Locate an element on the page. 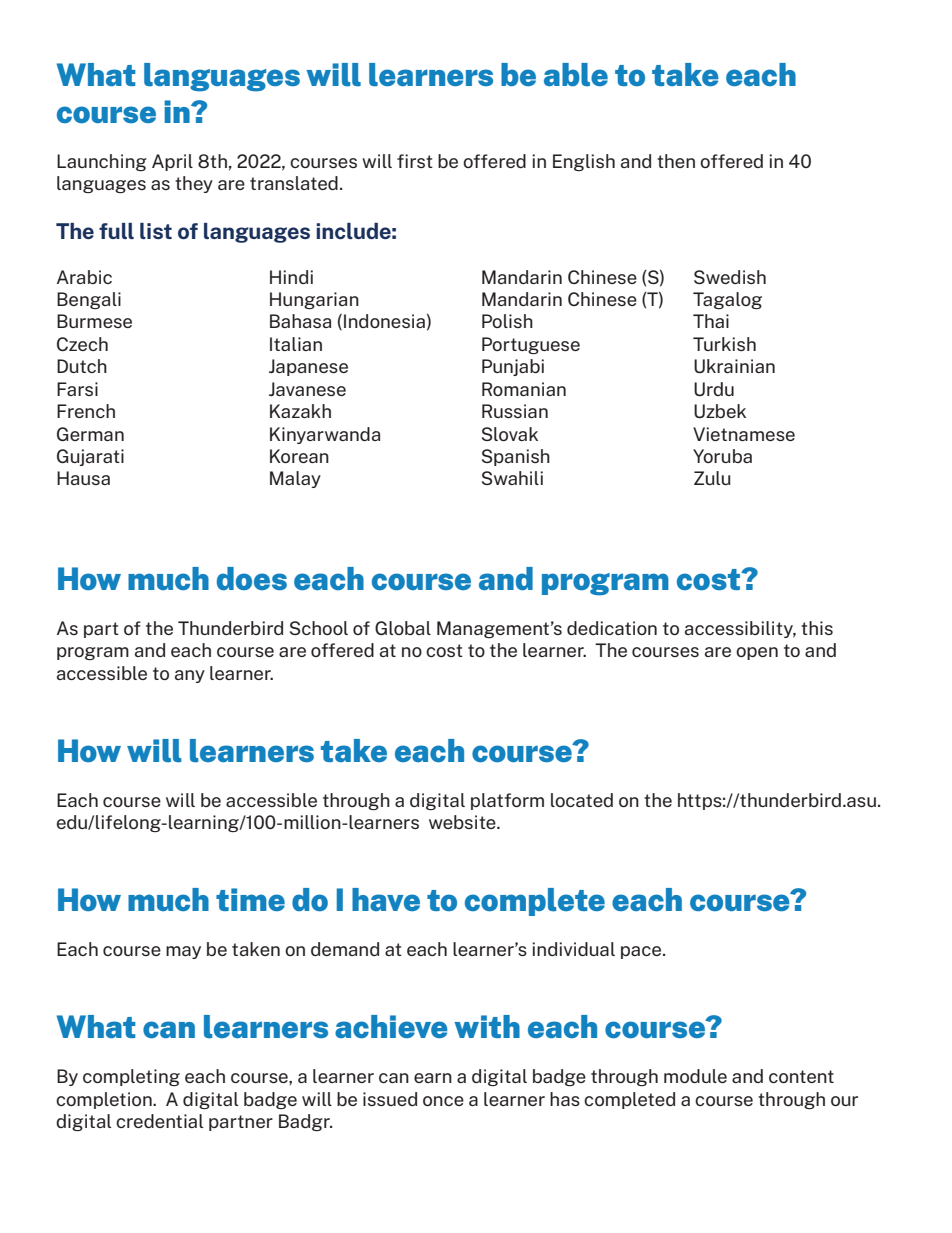 The image size is (952, 1233). Punjabi is located at coordinates (513, 367).
